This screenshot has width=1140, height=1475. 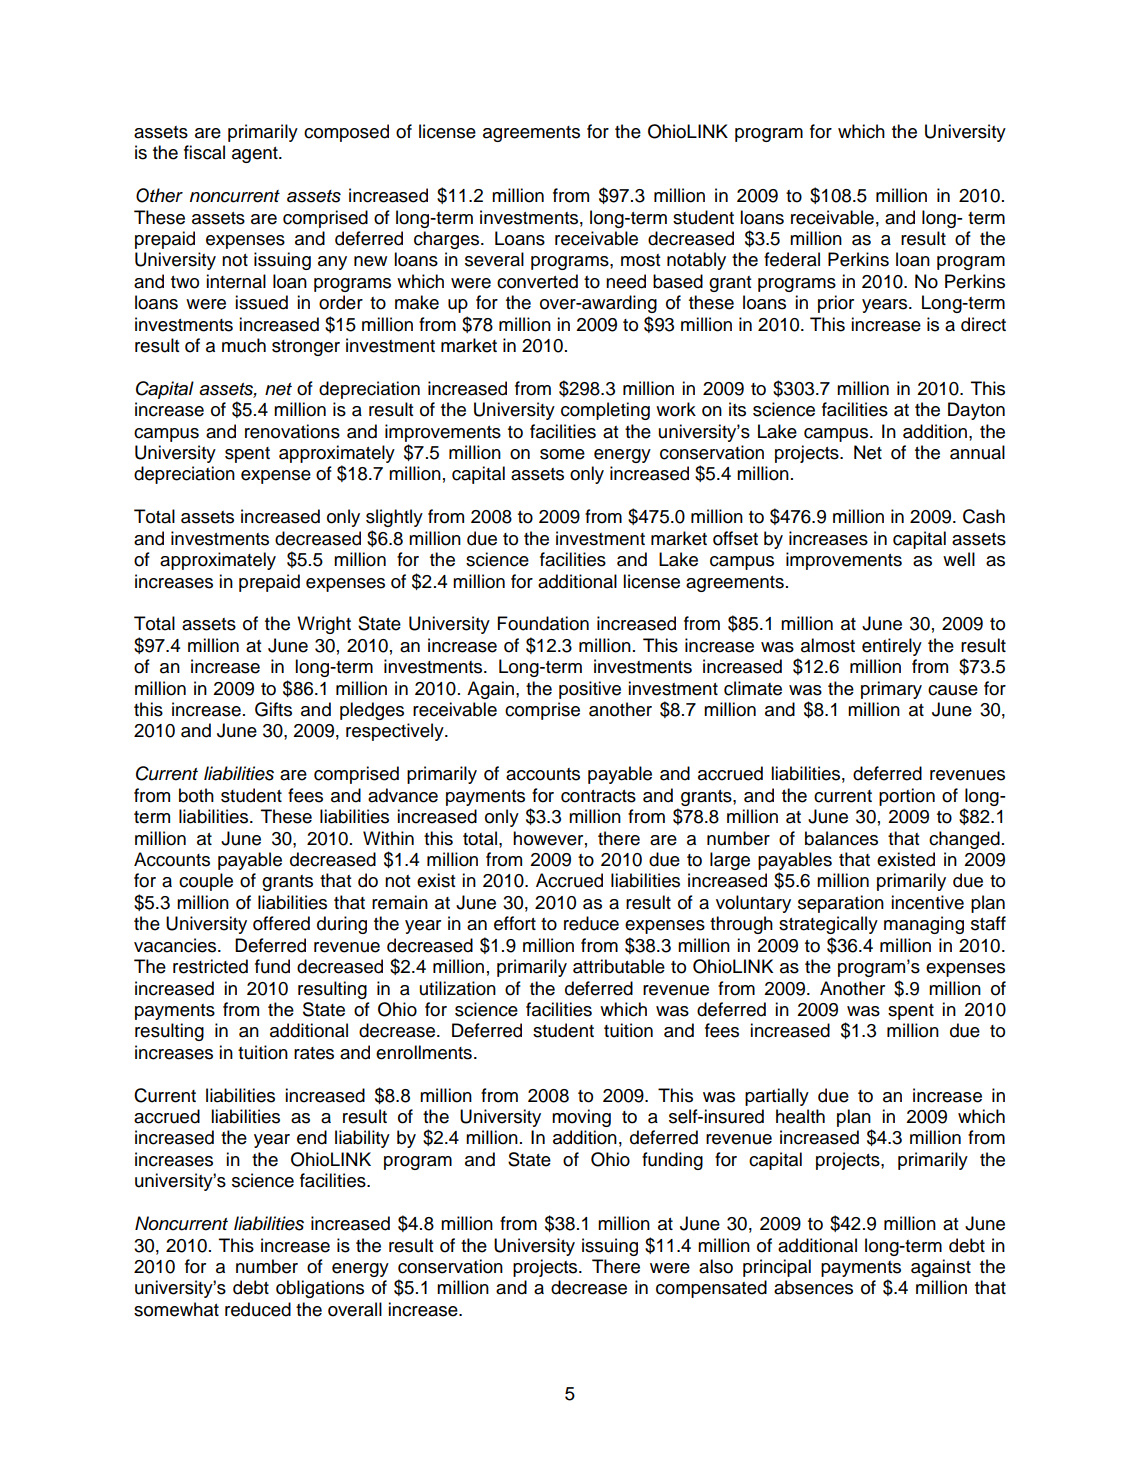 What do you see at coordinates (959, 559) in the screenshot?
I see `well` at bounding box center [959, 559].
